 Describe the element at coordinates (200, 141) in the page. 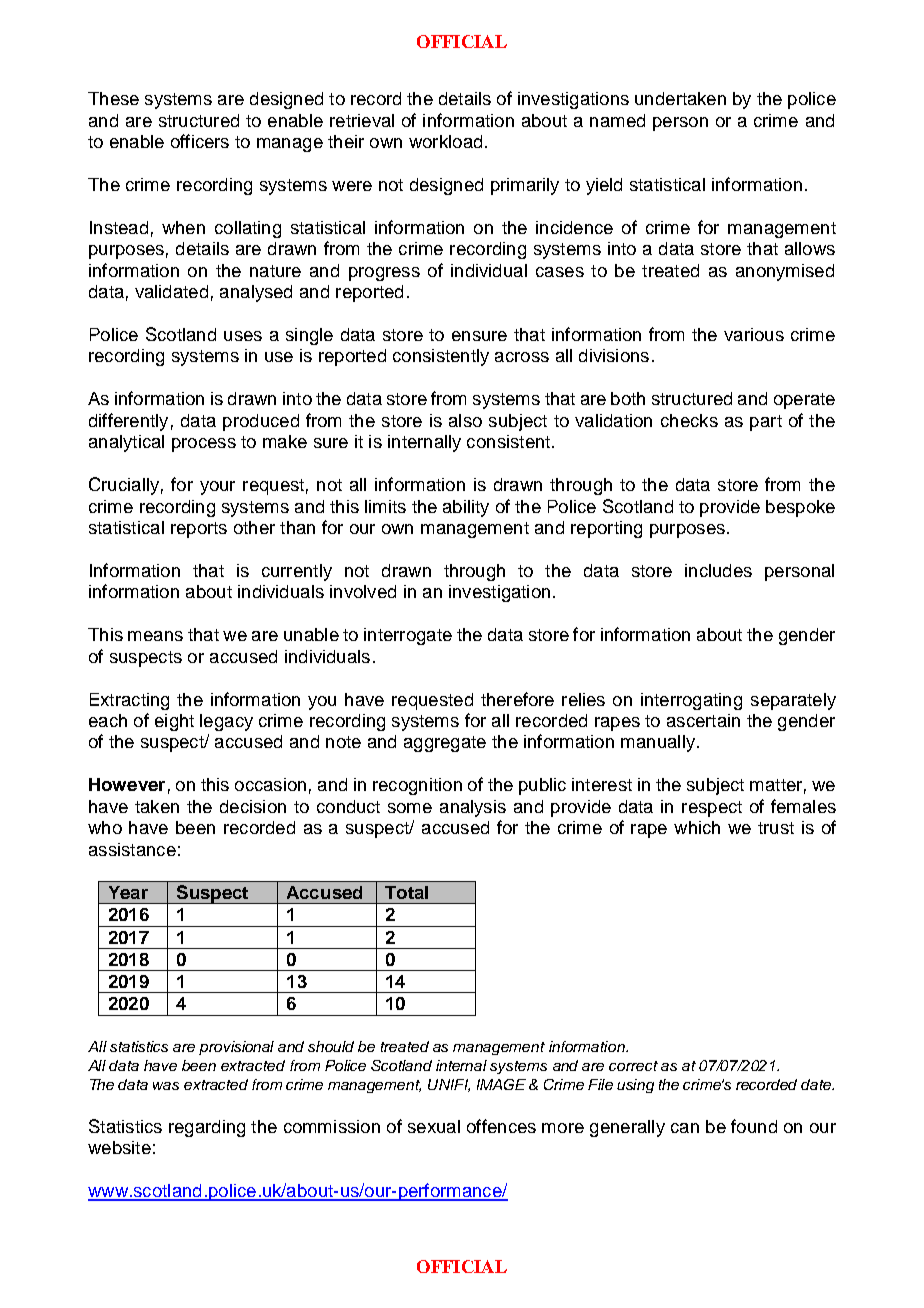

I see `officers` at that location.
